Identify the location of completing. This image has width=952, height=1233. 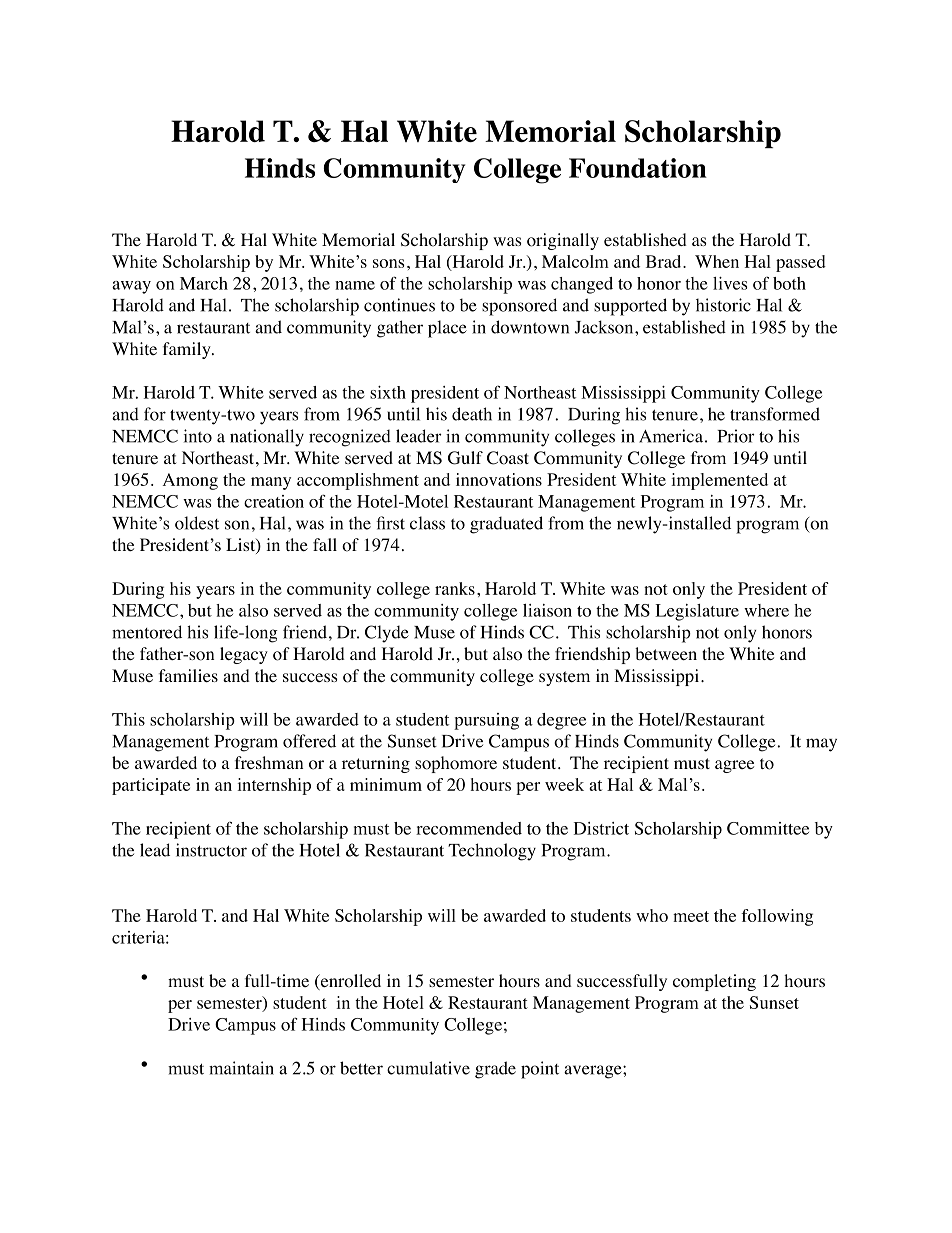
(714, 982).
